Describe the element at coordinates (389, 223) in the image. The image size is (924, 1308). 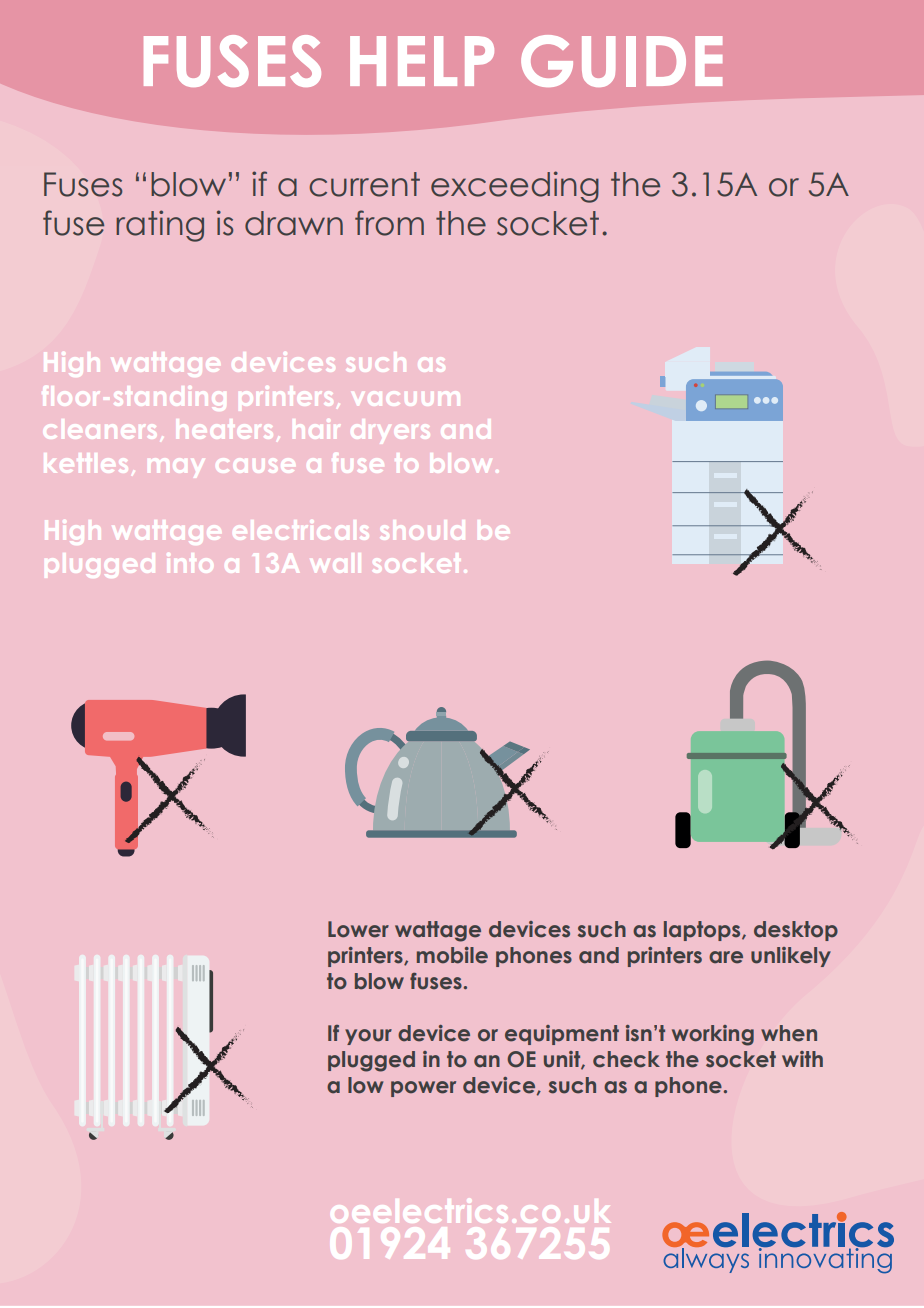
I see `from` at that location.
